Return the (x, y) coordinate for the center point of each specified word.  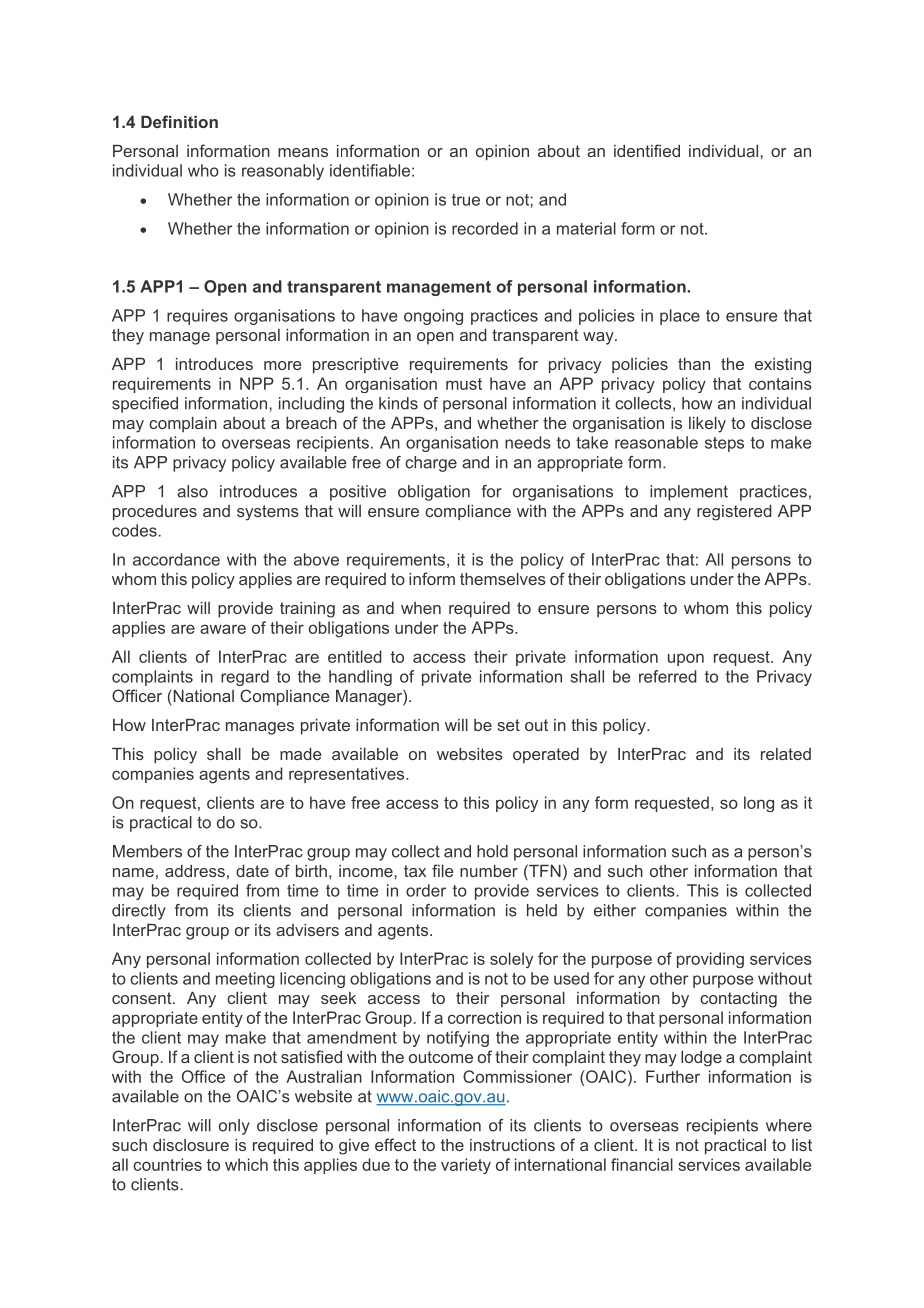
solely (511, 960)
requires (197, 317)
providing (710, 960)
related (786, 754)
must (464, 384)
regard (245, 678)
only (234, 1127)
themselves (503, 579)
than (694, 364)
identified (647, 150)
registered (734, 513)
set (508, 725)
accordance (176, 559)
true (466, 200)
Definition (179, 121)
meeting (245, 980)
